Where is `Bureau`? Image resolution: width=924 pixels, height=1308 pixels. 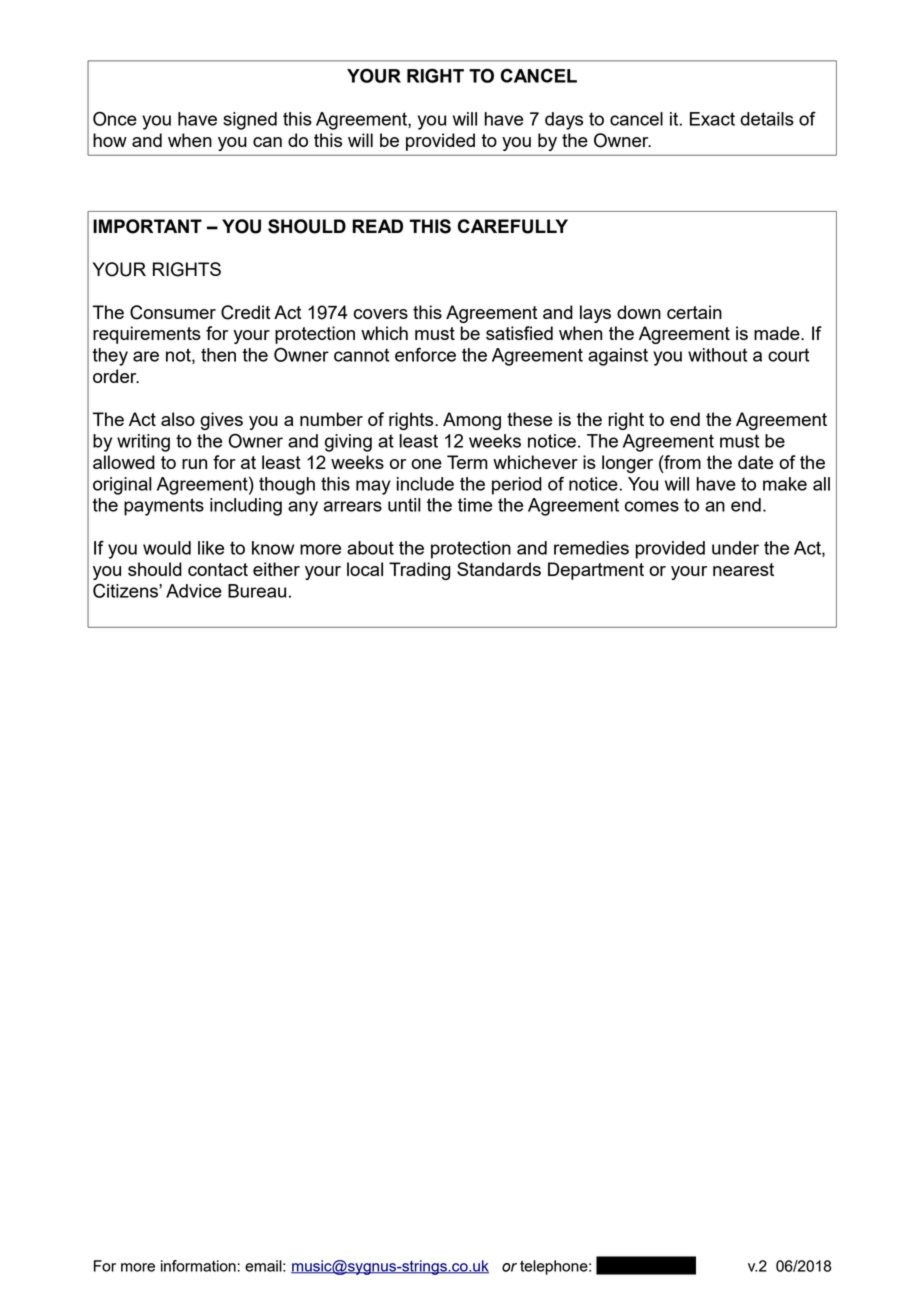 Bureau is located at coordinates (257, 591).
